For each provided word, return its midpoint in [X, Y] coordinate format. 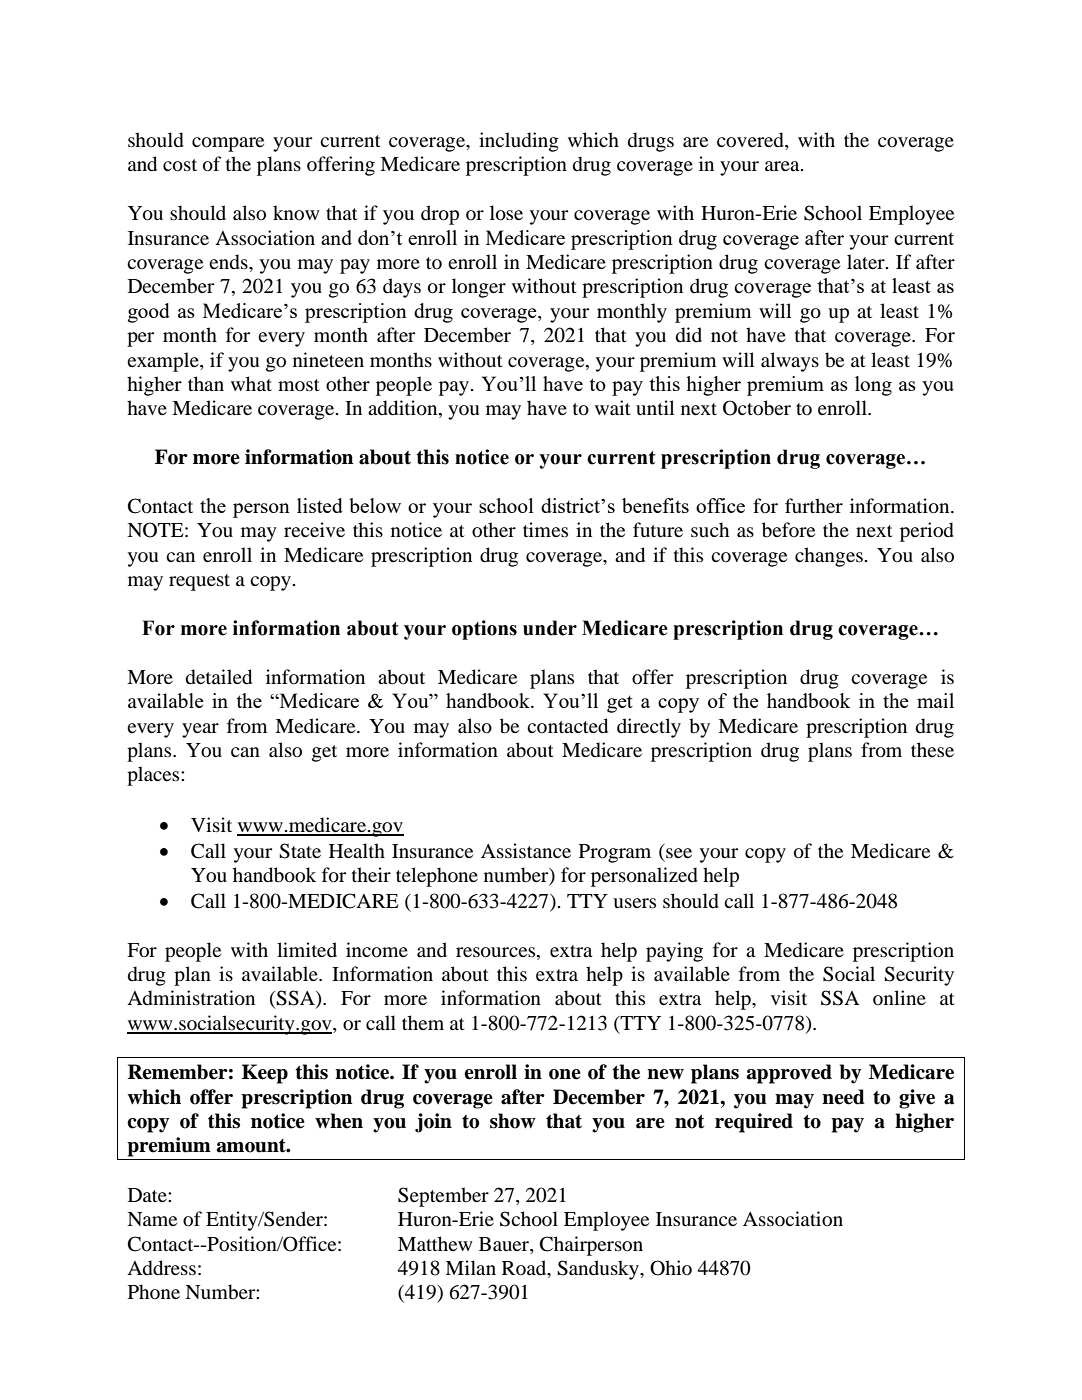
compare [228, 144]
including [519, 142]
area [783, 166]
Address [161, 1268]
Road [525, 1269]
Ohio [671, 1268]
